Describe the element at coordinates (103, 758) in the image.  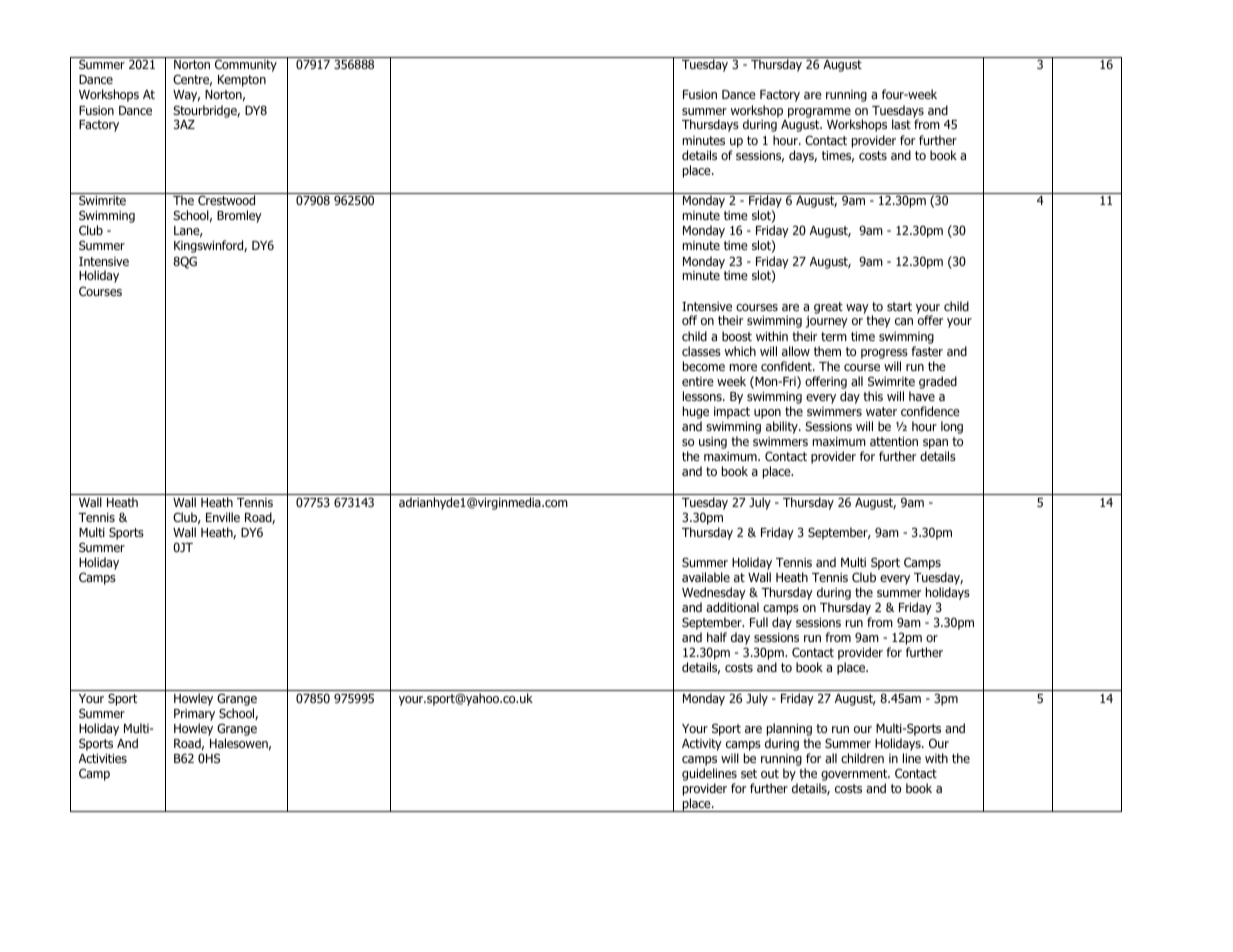
I see `Activities` at that location.
